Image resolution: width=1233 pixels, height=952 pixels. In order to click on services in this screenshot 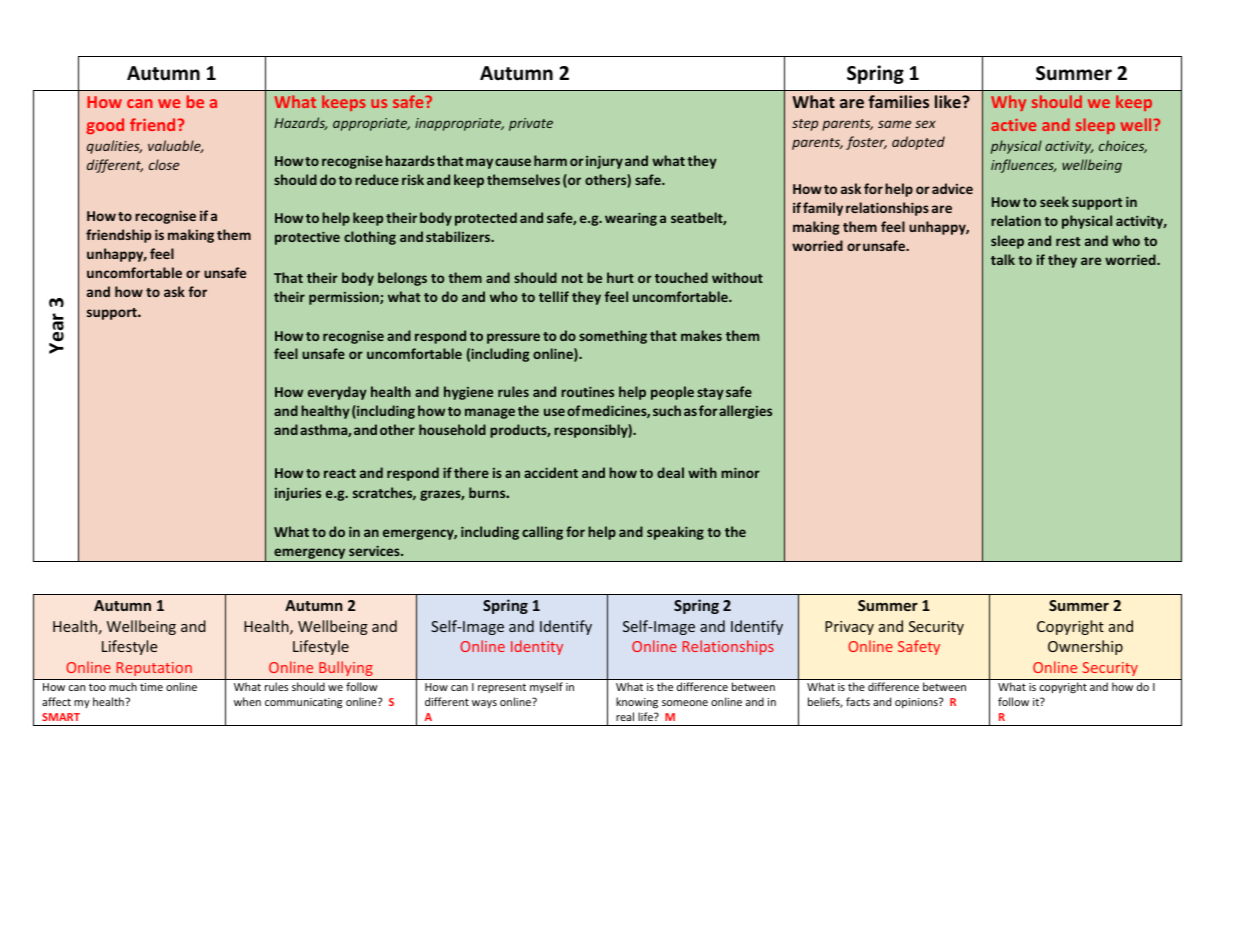, I will do `click(375, 551)`.
